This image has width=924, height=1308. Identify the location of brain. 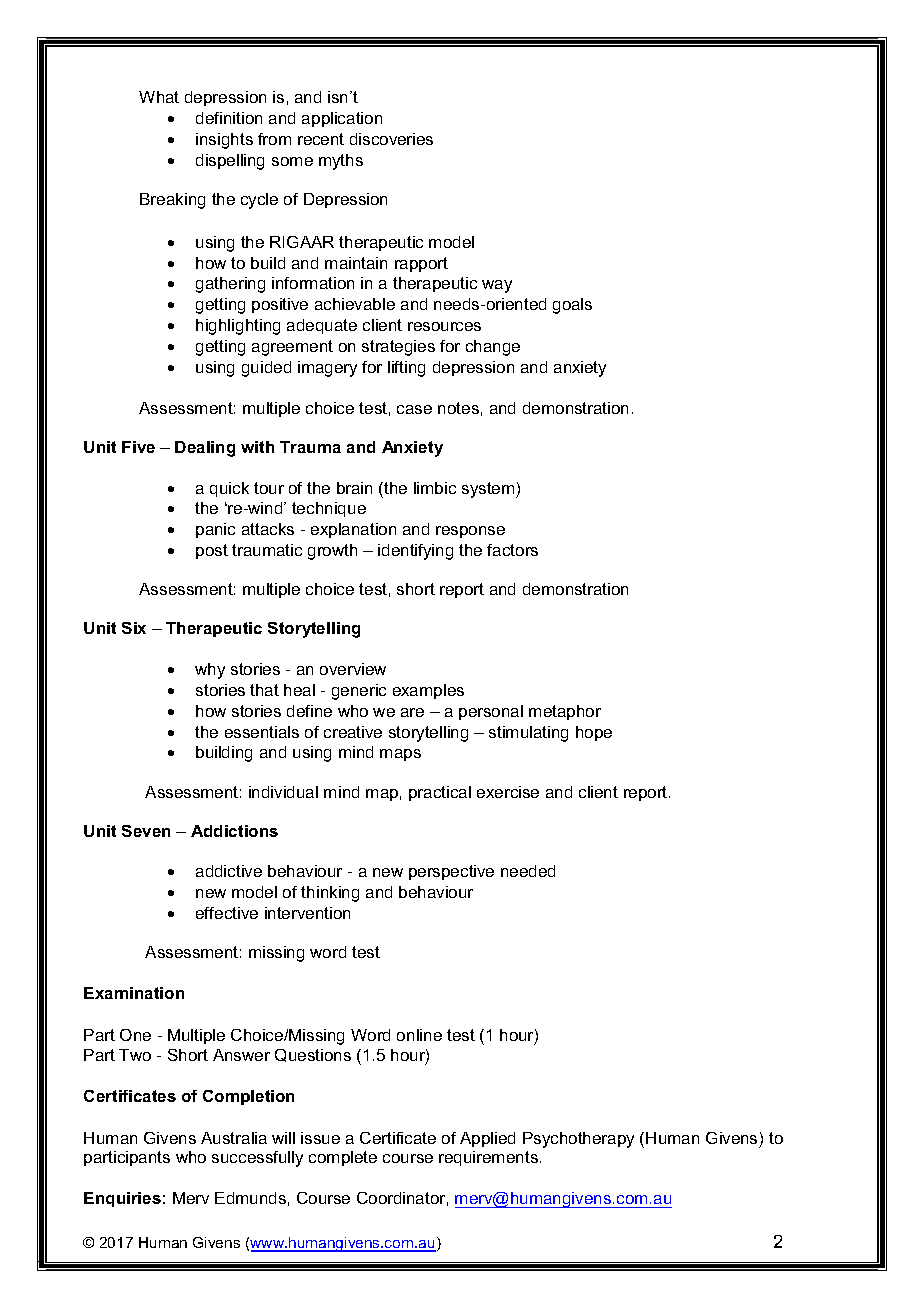
(354, 488).
